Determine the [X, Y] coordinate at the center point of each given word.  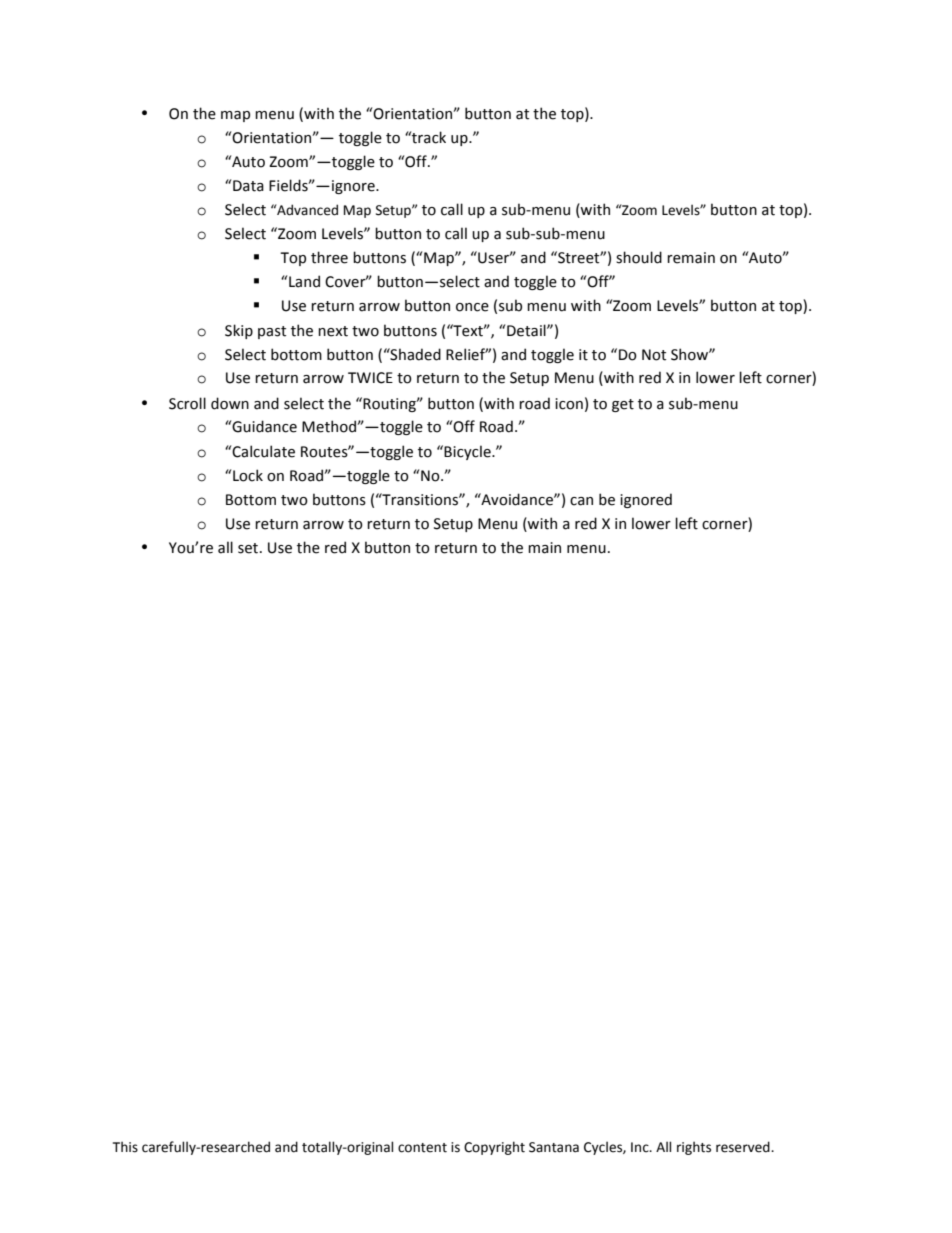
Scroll [187, 403]
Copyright [494, 1148]
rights [694, 1148]
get [623, 405]
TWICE [370, 378]
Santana [554, 1147]
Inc [641, 1147]
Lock [248, 475]
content [422, 1148]
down [230, 403]
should [639, 257]
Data [248, 186]
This [125, 1147]
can [581, 501]
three [329, 257]
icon [569, 404]
